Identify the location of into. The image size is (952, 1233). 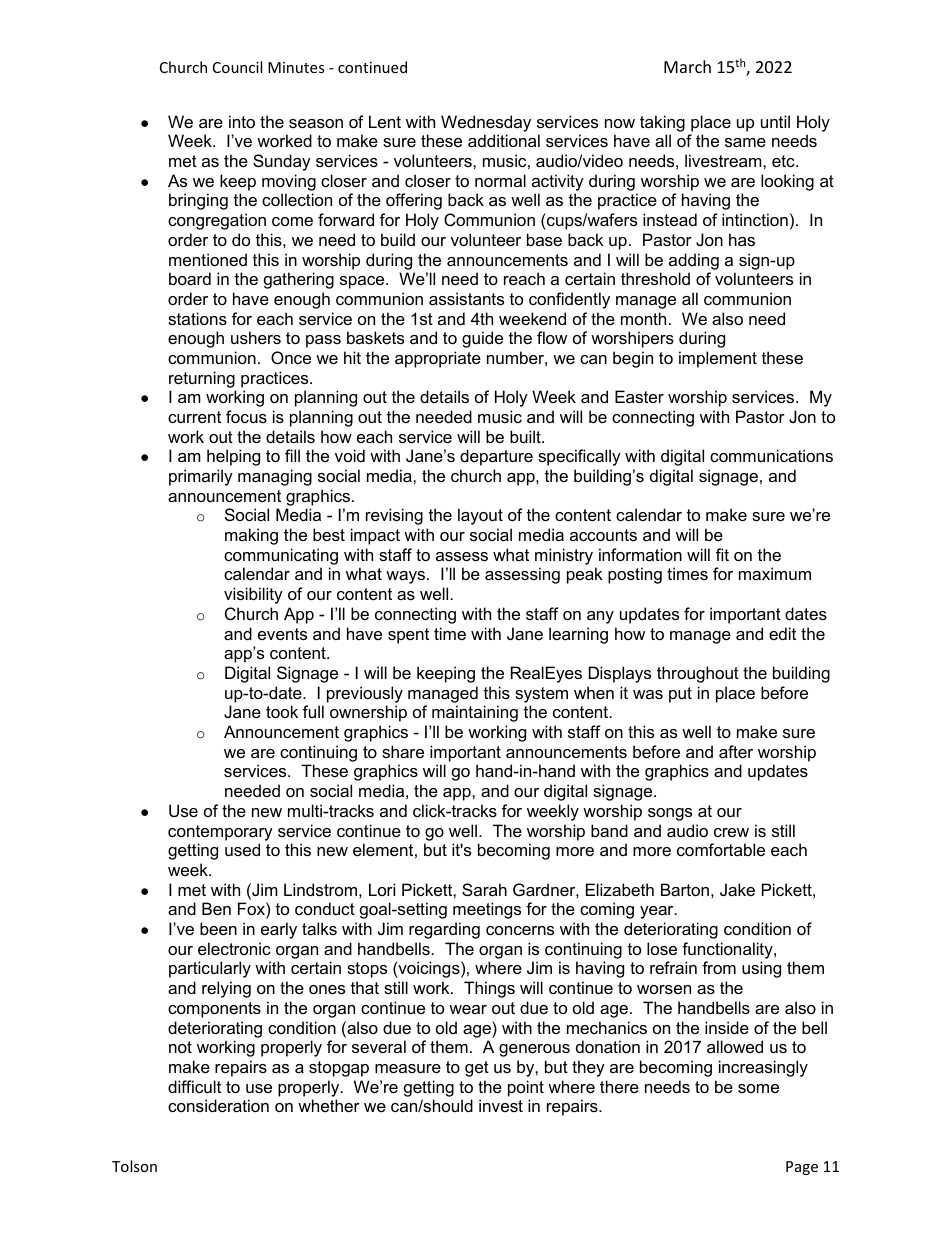
(242, 121).
